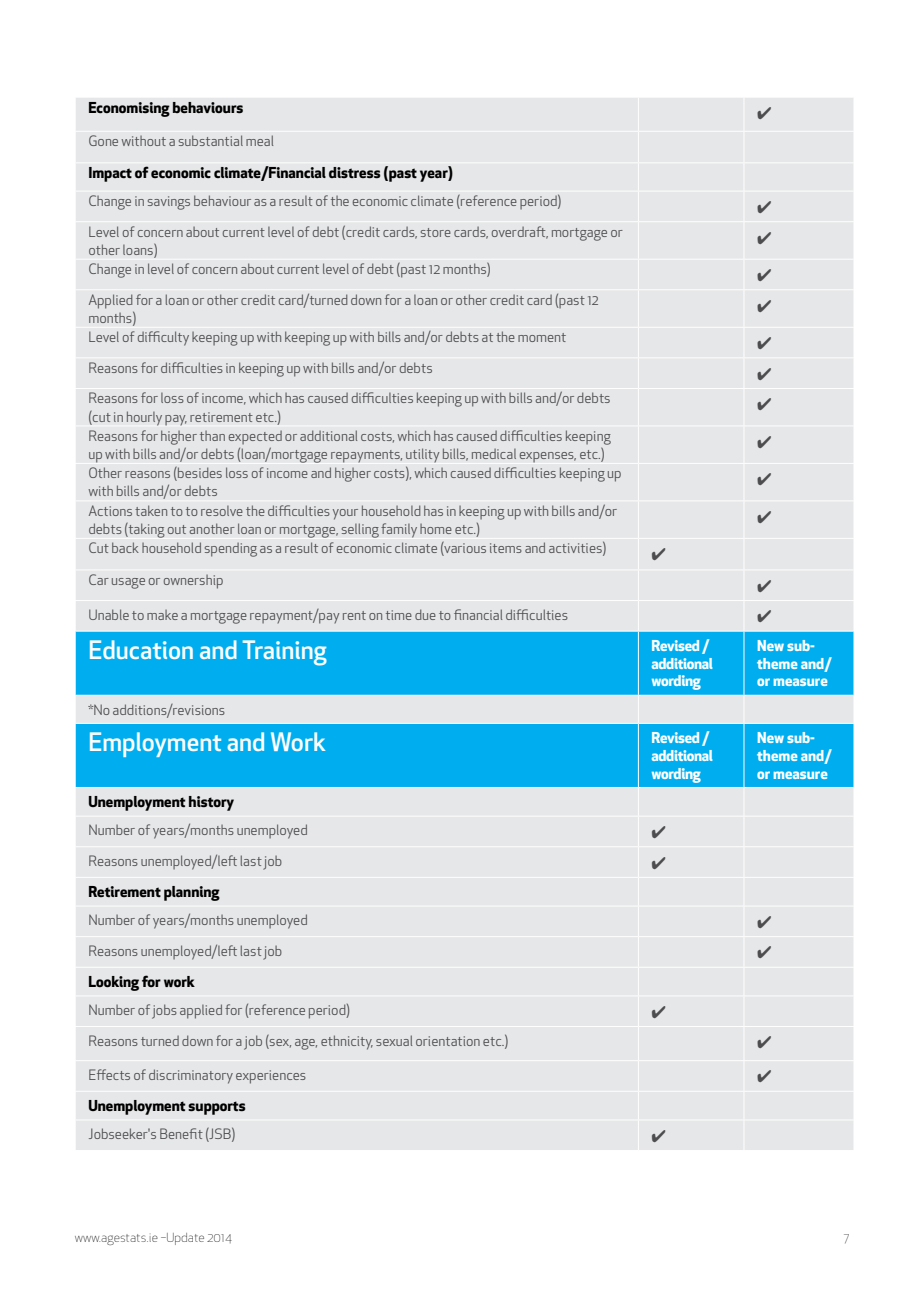 The height and width of the screenshot is (1308, 924). What do you see at coordinates (144, 418) in the screenshot?
I see `hourly` at bounding box center [144, 418].
